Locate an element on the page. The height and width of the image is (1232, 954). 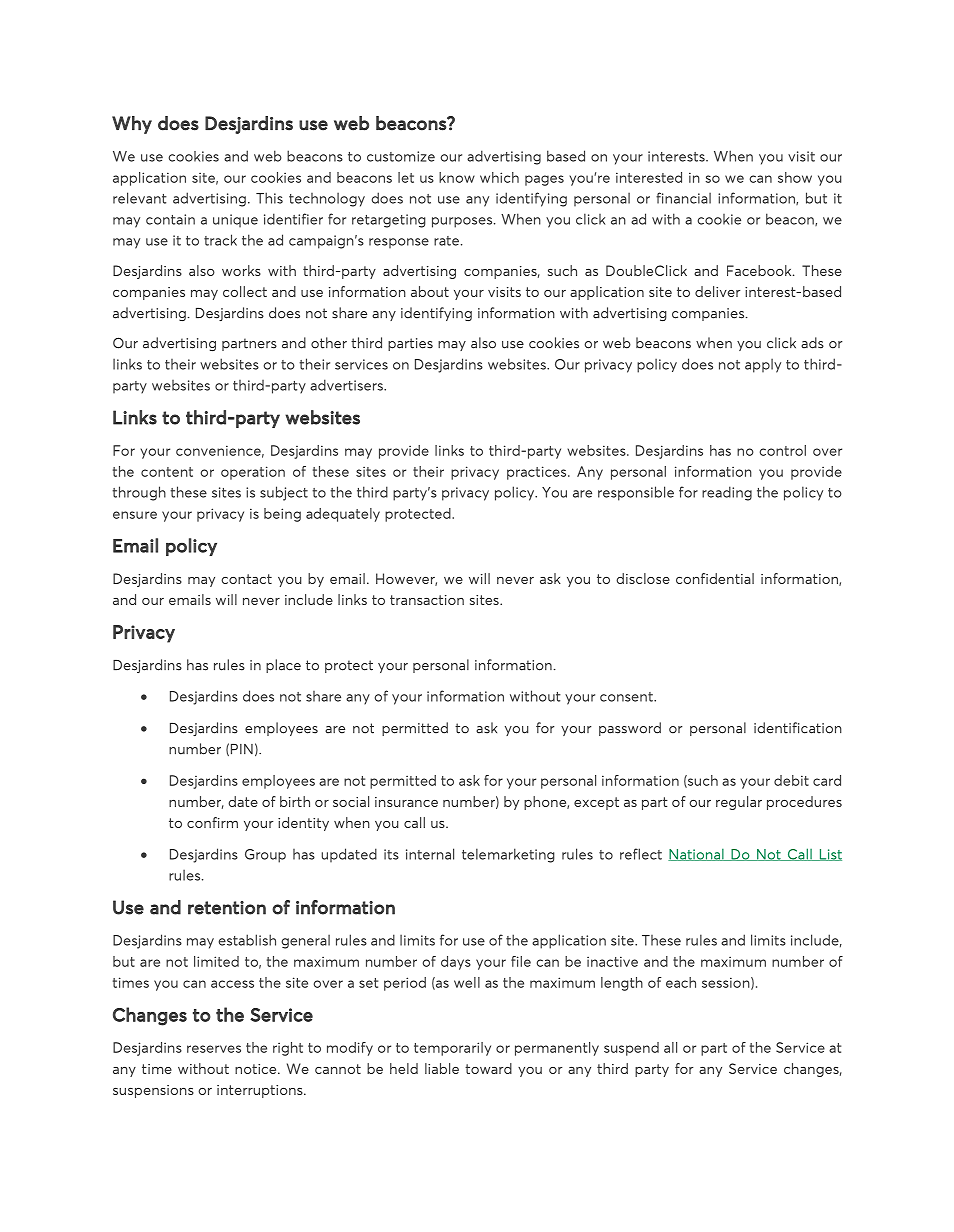
apply is located at coordinates (763, 365).
